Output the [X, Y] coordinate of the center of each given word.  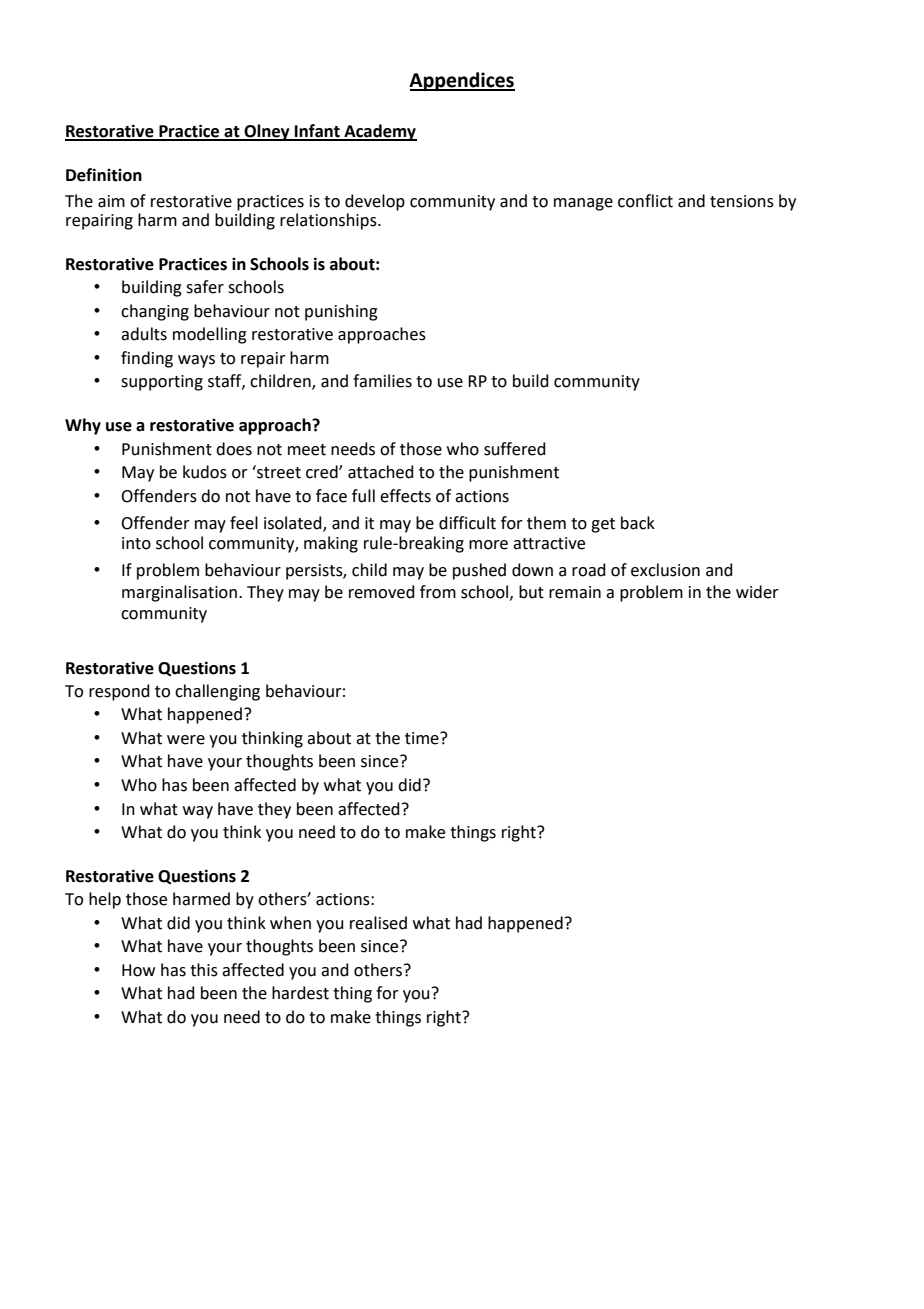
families [382, 381]
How [138, 970]
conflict [645, 201]
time [423, 738]
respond [119, 692]
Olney [267, 132]
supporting [162, 383]
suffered [515, 449]
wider [757, 592]
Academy [379, 132]
